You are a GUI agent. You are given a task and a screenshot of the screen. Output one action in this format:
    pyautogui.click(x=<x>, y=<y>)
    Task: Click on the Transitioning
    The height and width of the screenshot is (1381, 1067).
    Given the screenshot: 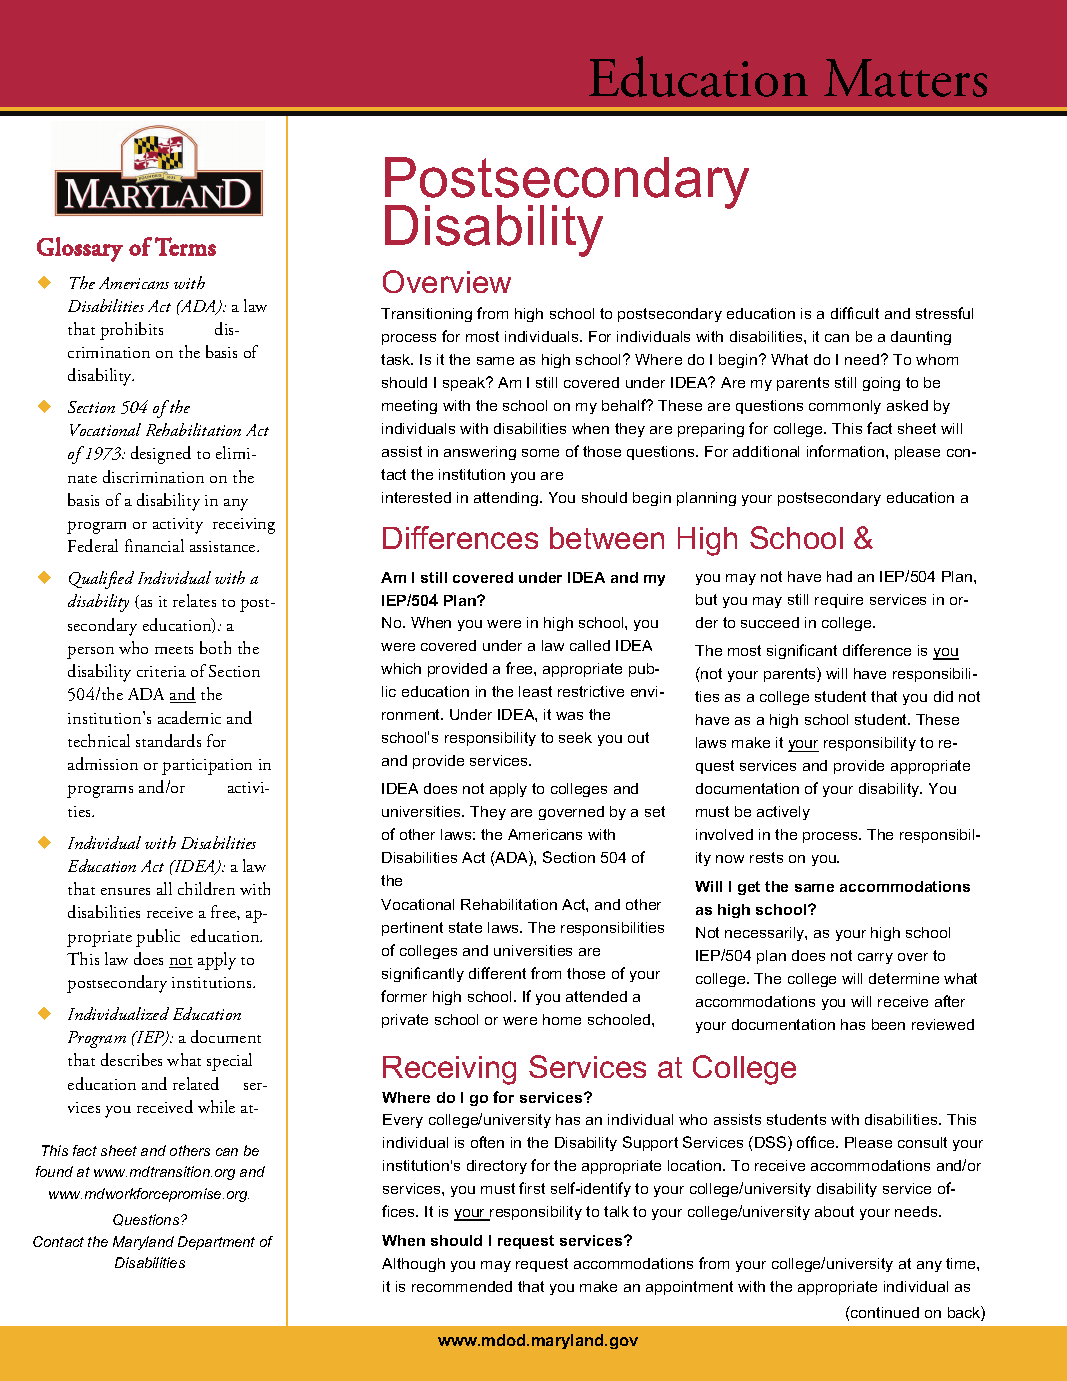 What is the action you would take?
    pyautogui.click(x=426, y=315)
